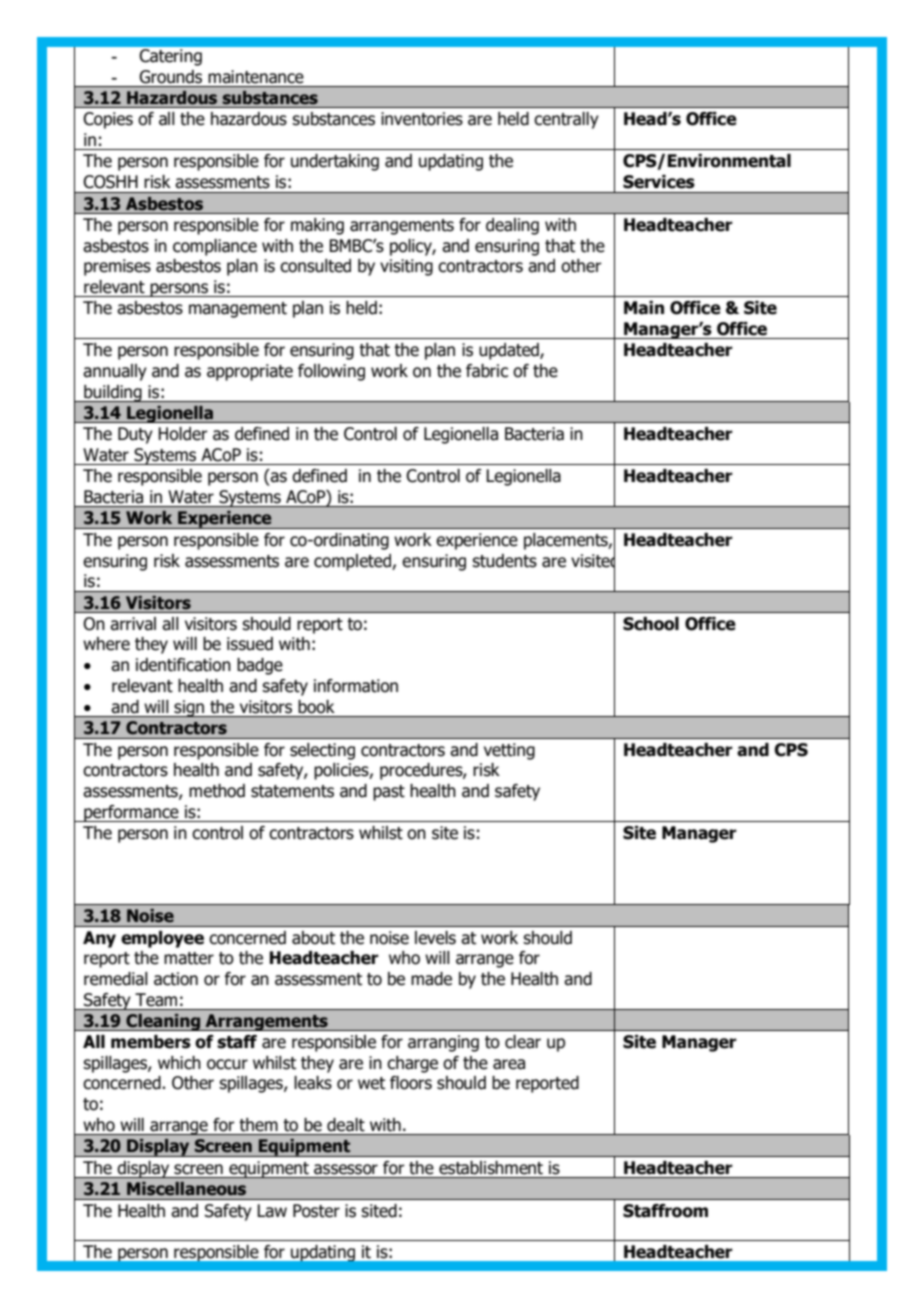 This document has width=924, height=1308. What do you see at coordinates (510, 351) in the document?
I see `updated` at bounding box center [510, 351].
